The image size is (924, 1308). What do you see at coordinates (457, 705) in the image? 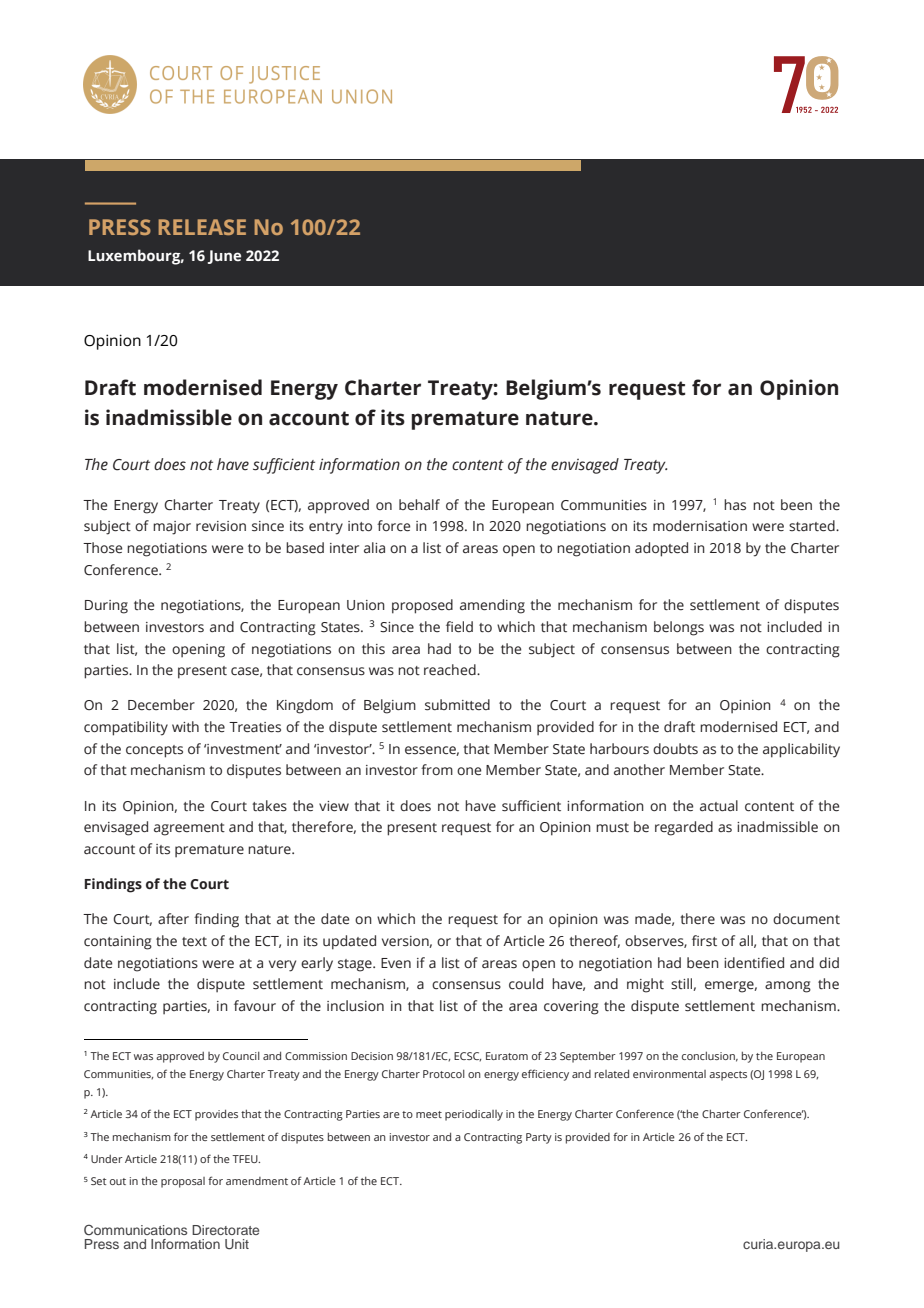
I see `submitted` at bounding box center [457, 705].
